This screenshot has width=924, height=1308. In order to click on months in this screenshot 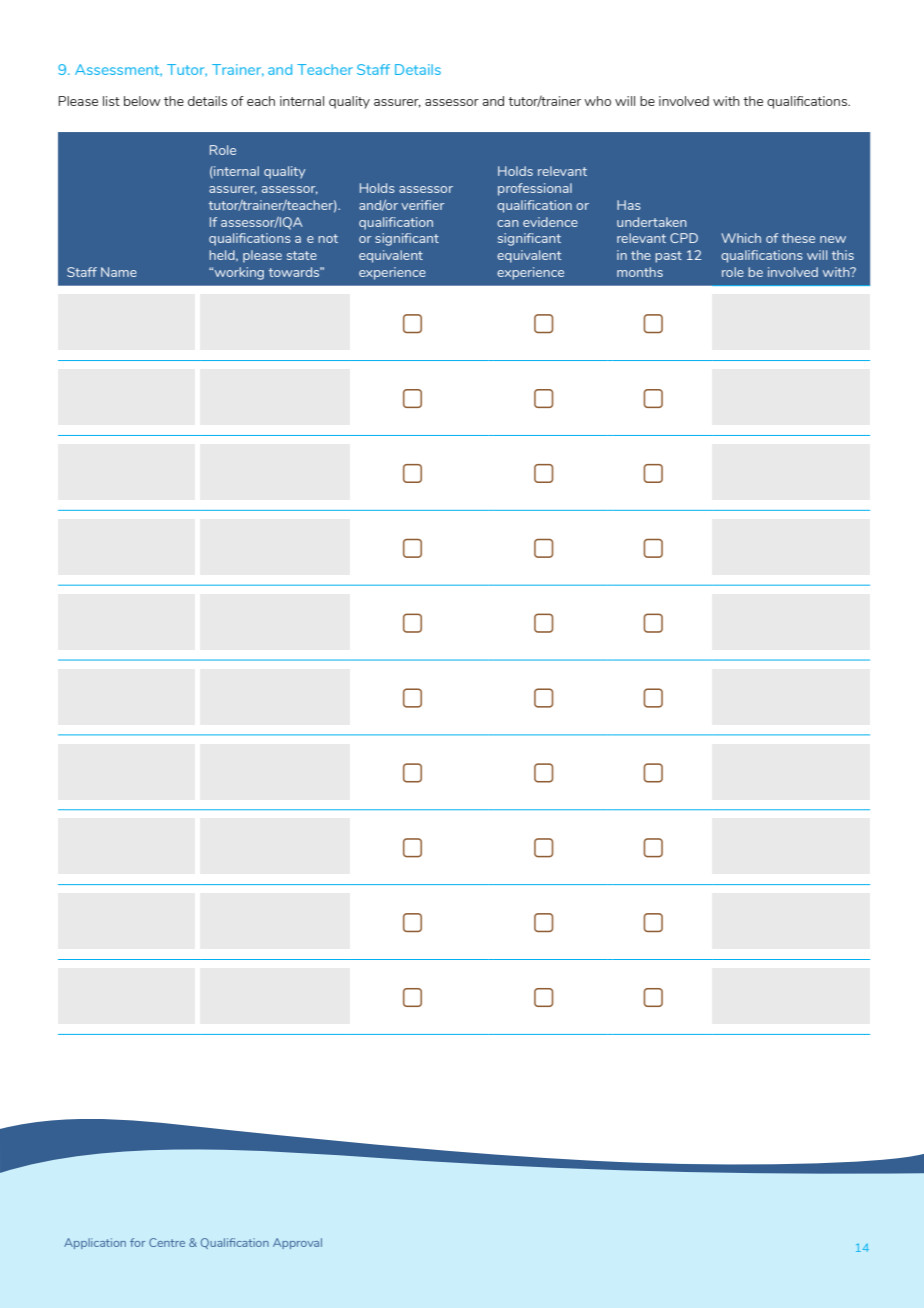, I will do `click(640, 272)`.
